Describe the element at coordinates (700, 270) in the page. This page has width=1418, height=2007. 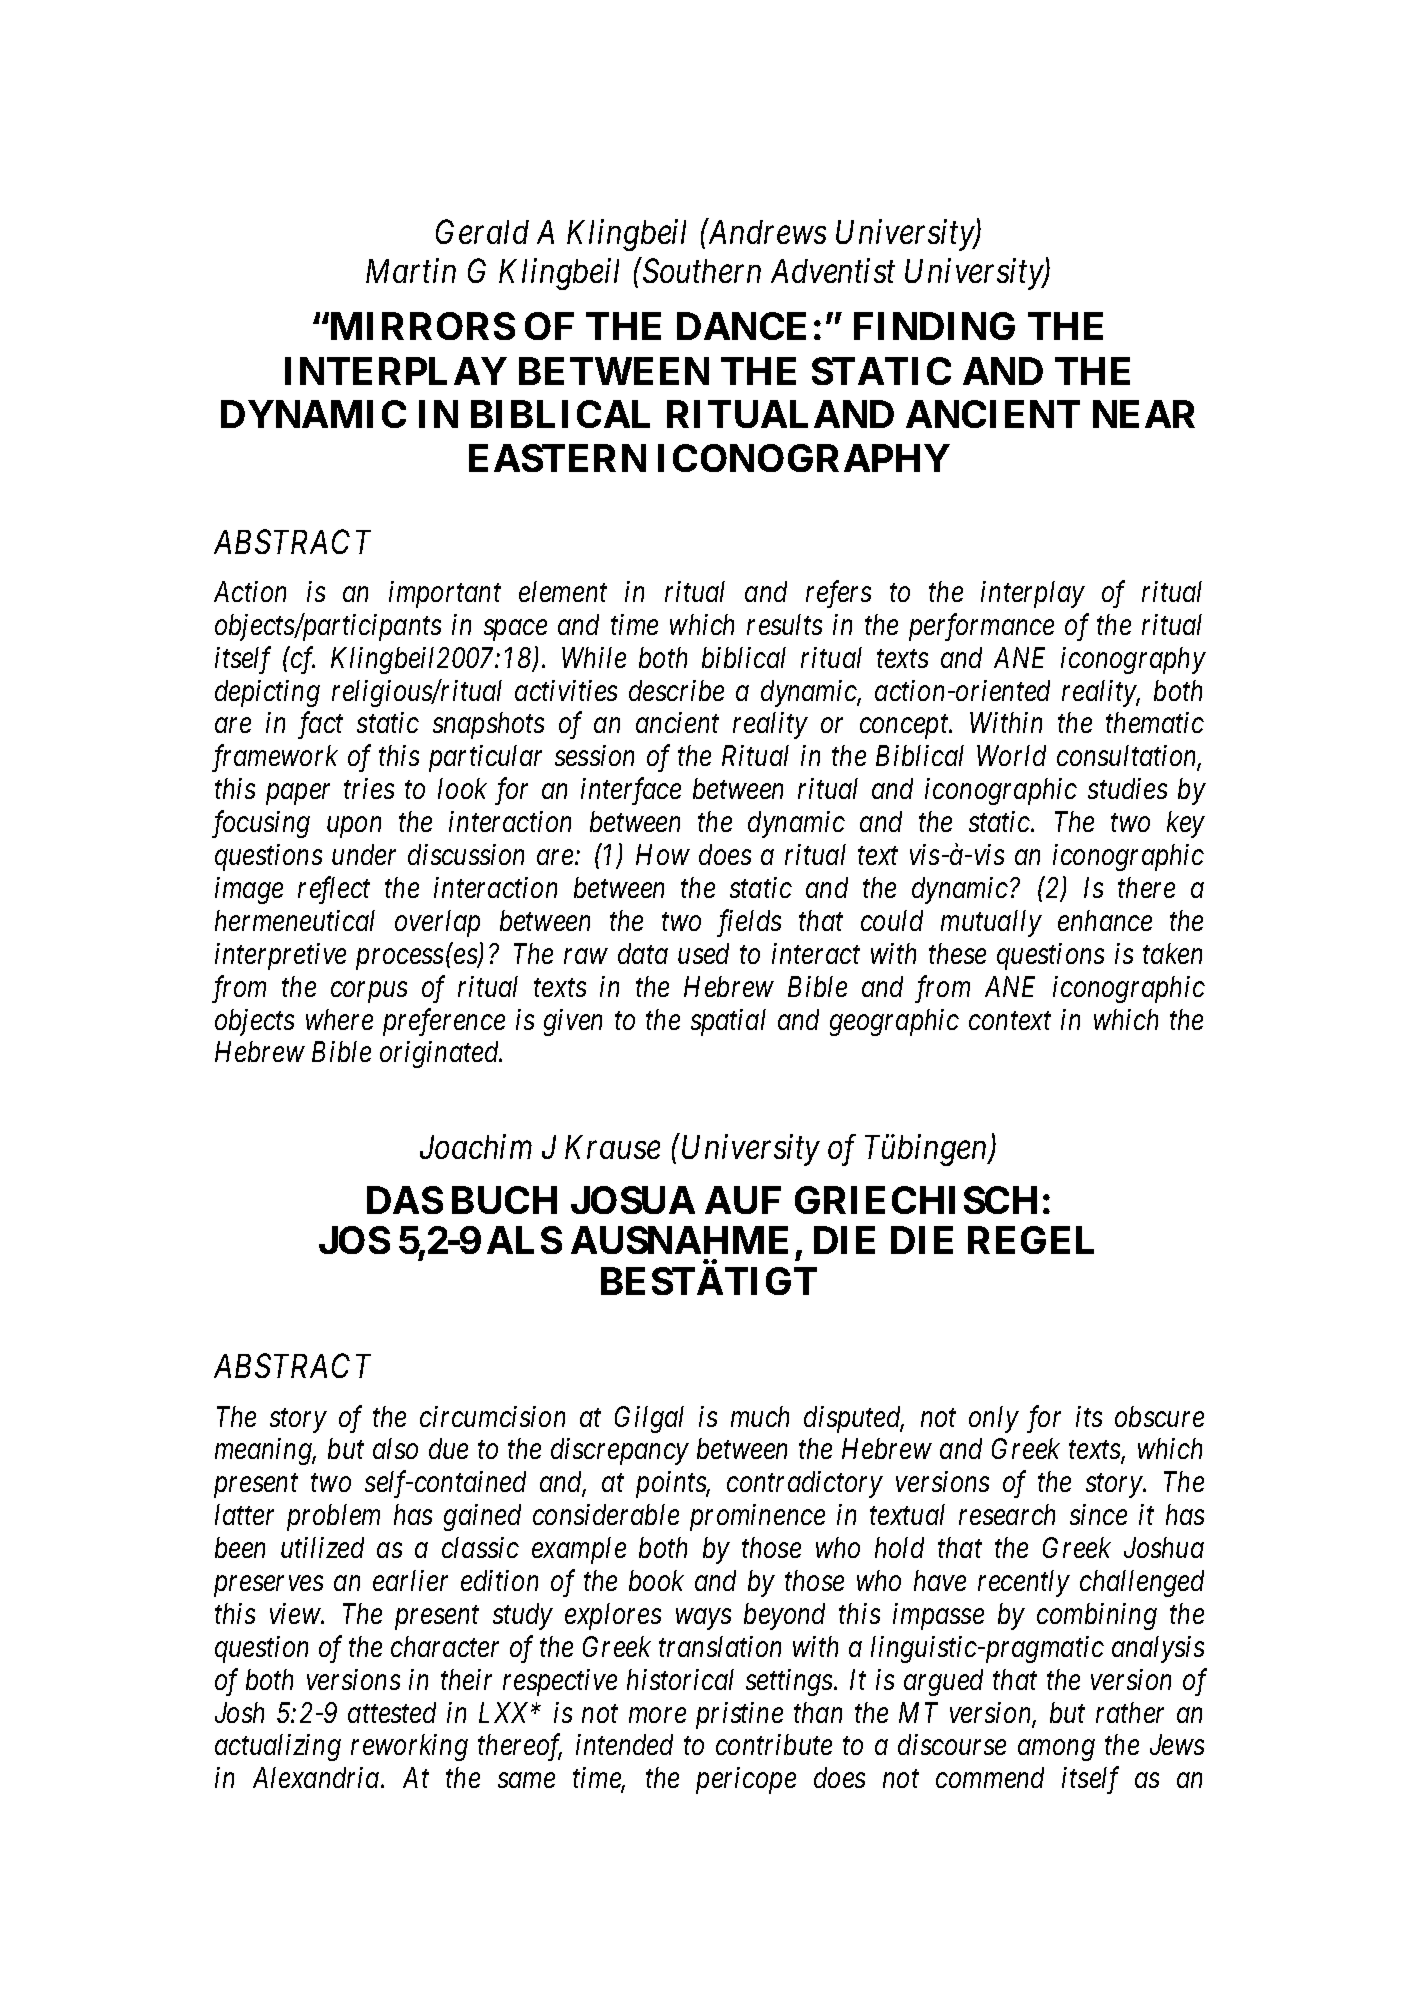
I see `Southern` at that location.
